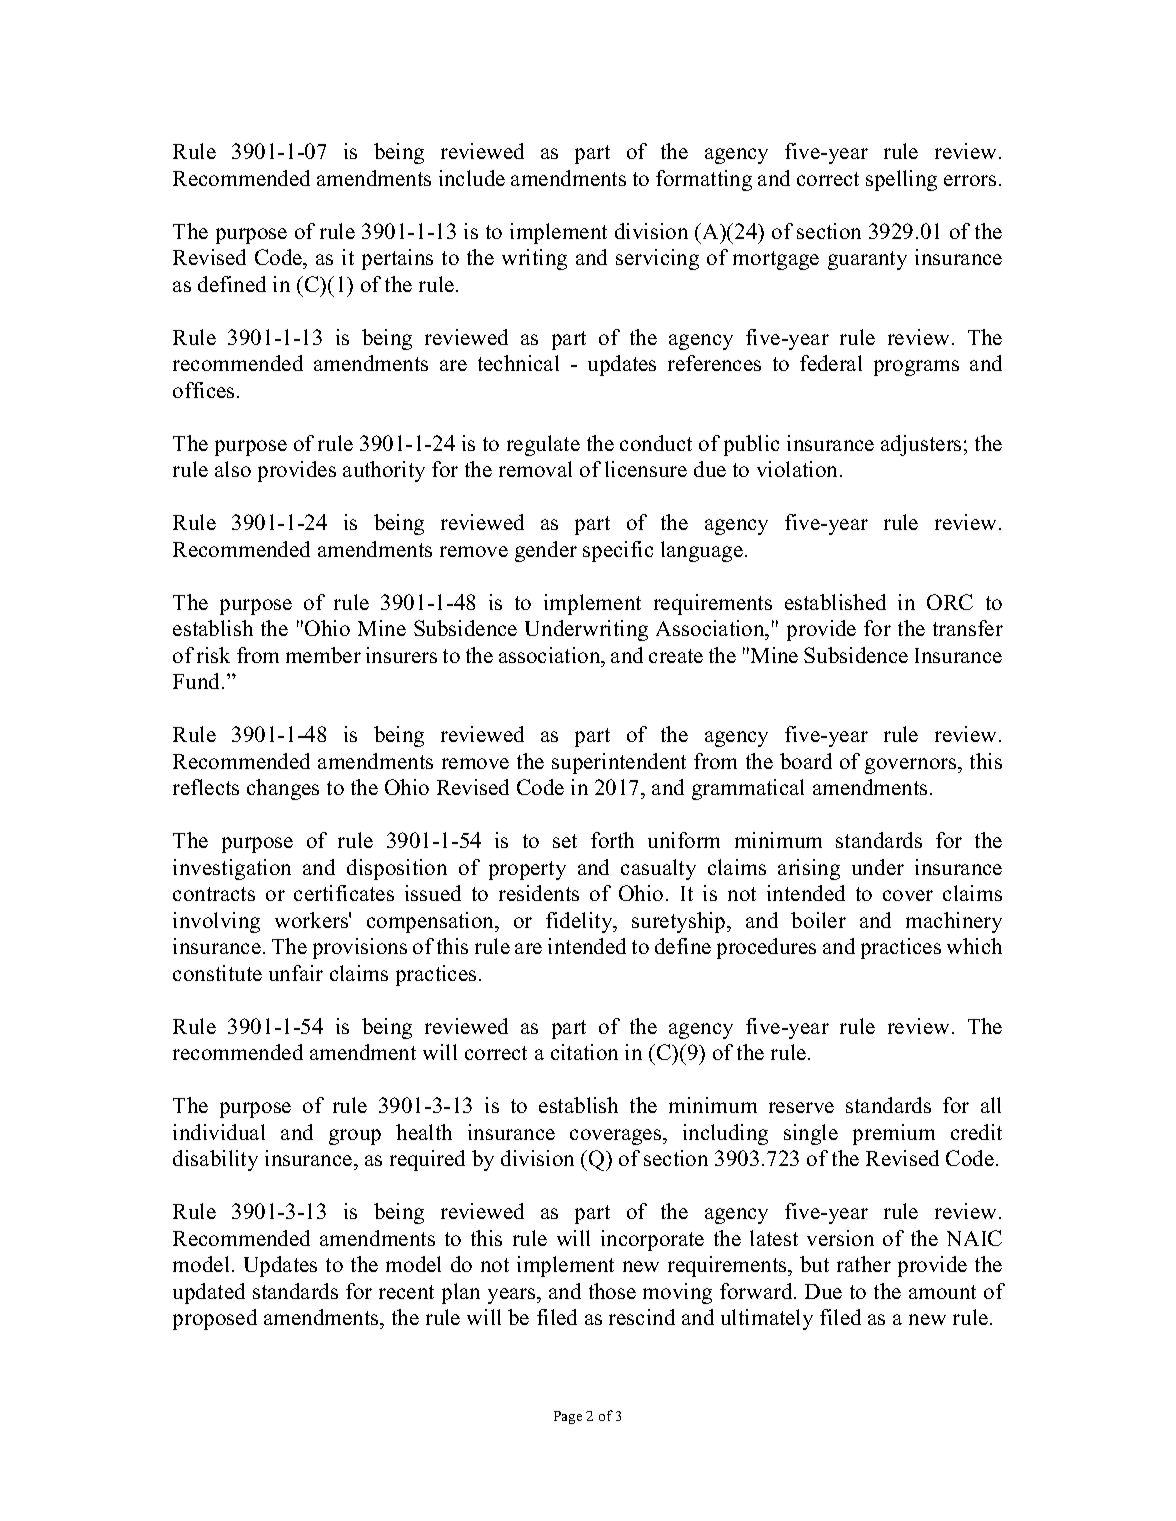 This screenshot has width=1176, height=1521. I want to click on servicing, so click(657, 259).
